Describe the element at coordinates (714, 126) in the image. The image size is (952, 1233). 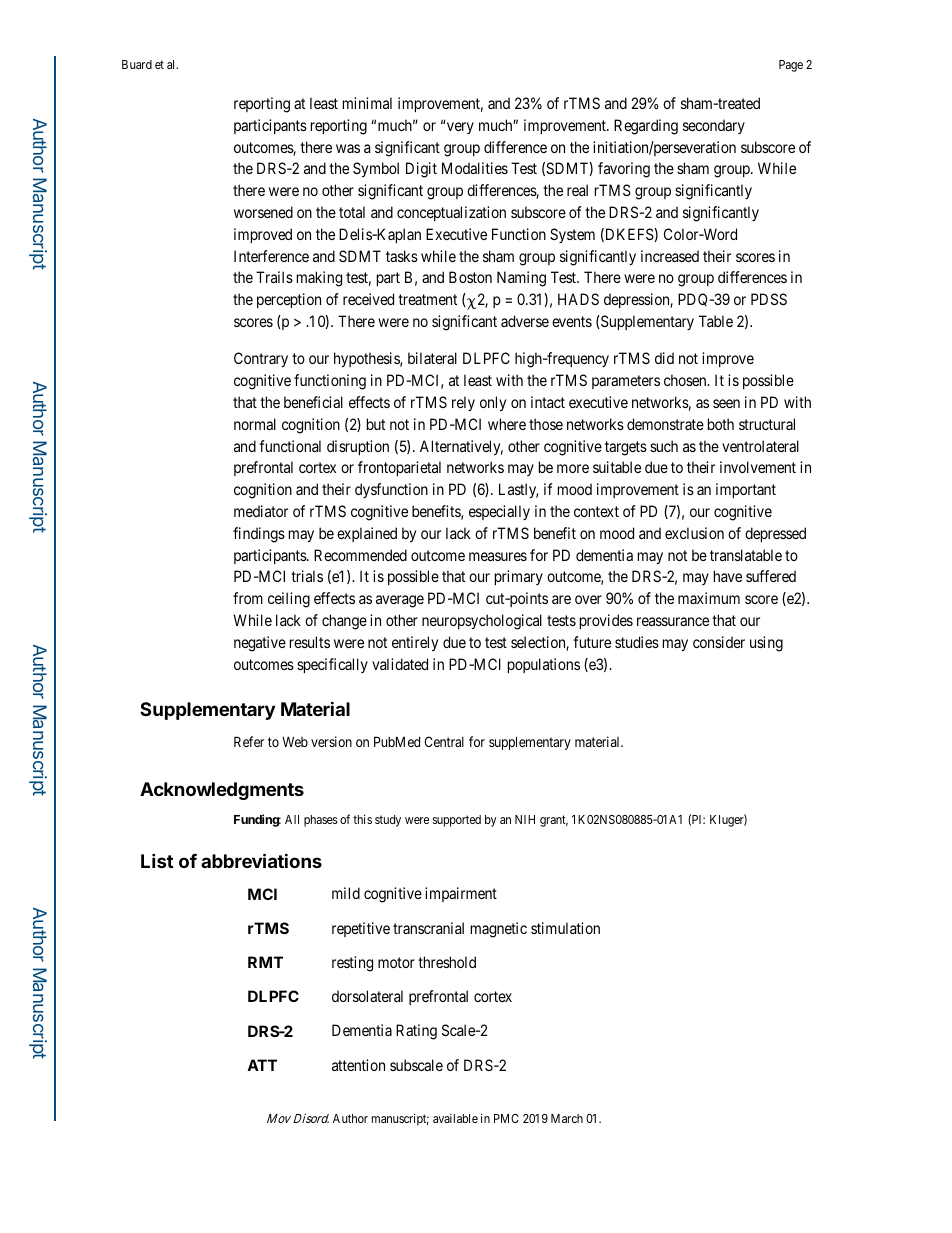
I see `secondary` at that location.
